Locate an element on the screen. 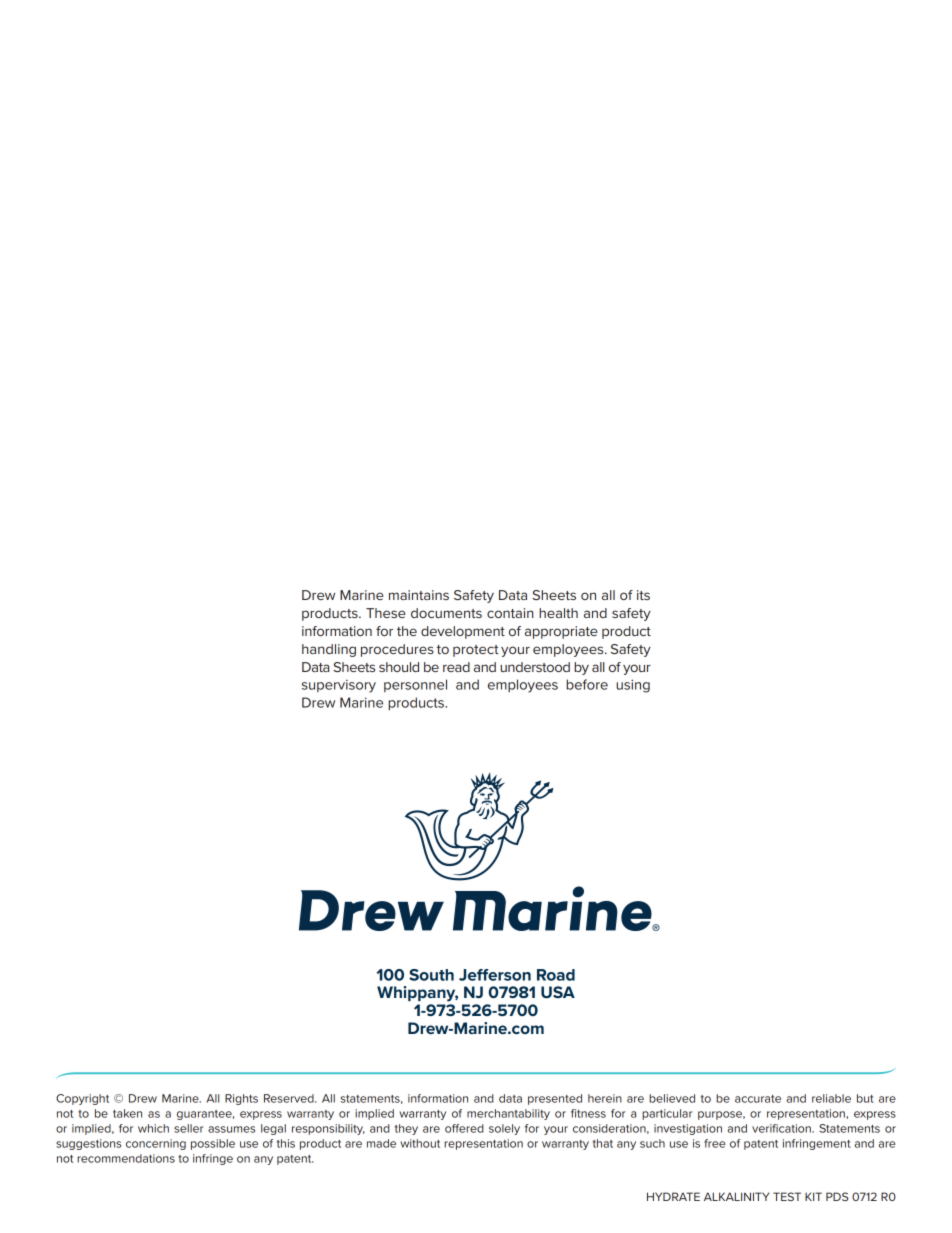 Image resolution: width=952 pixels, height=1233 pixels. documents is located at coordinates (446, 613).
